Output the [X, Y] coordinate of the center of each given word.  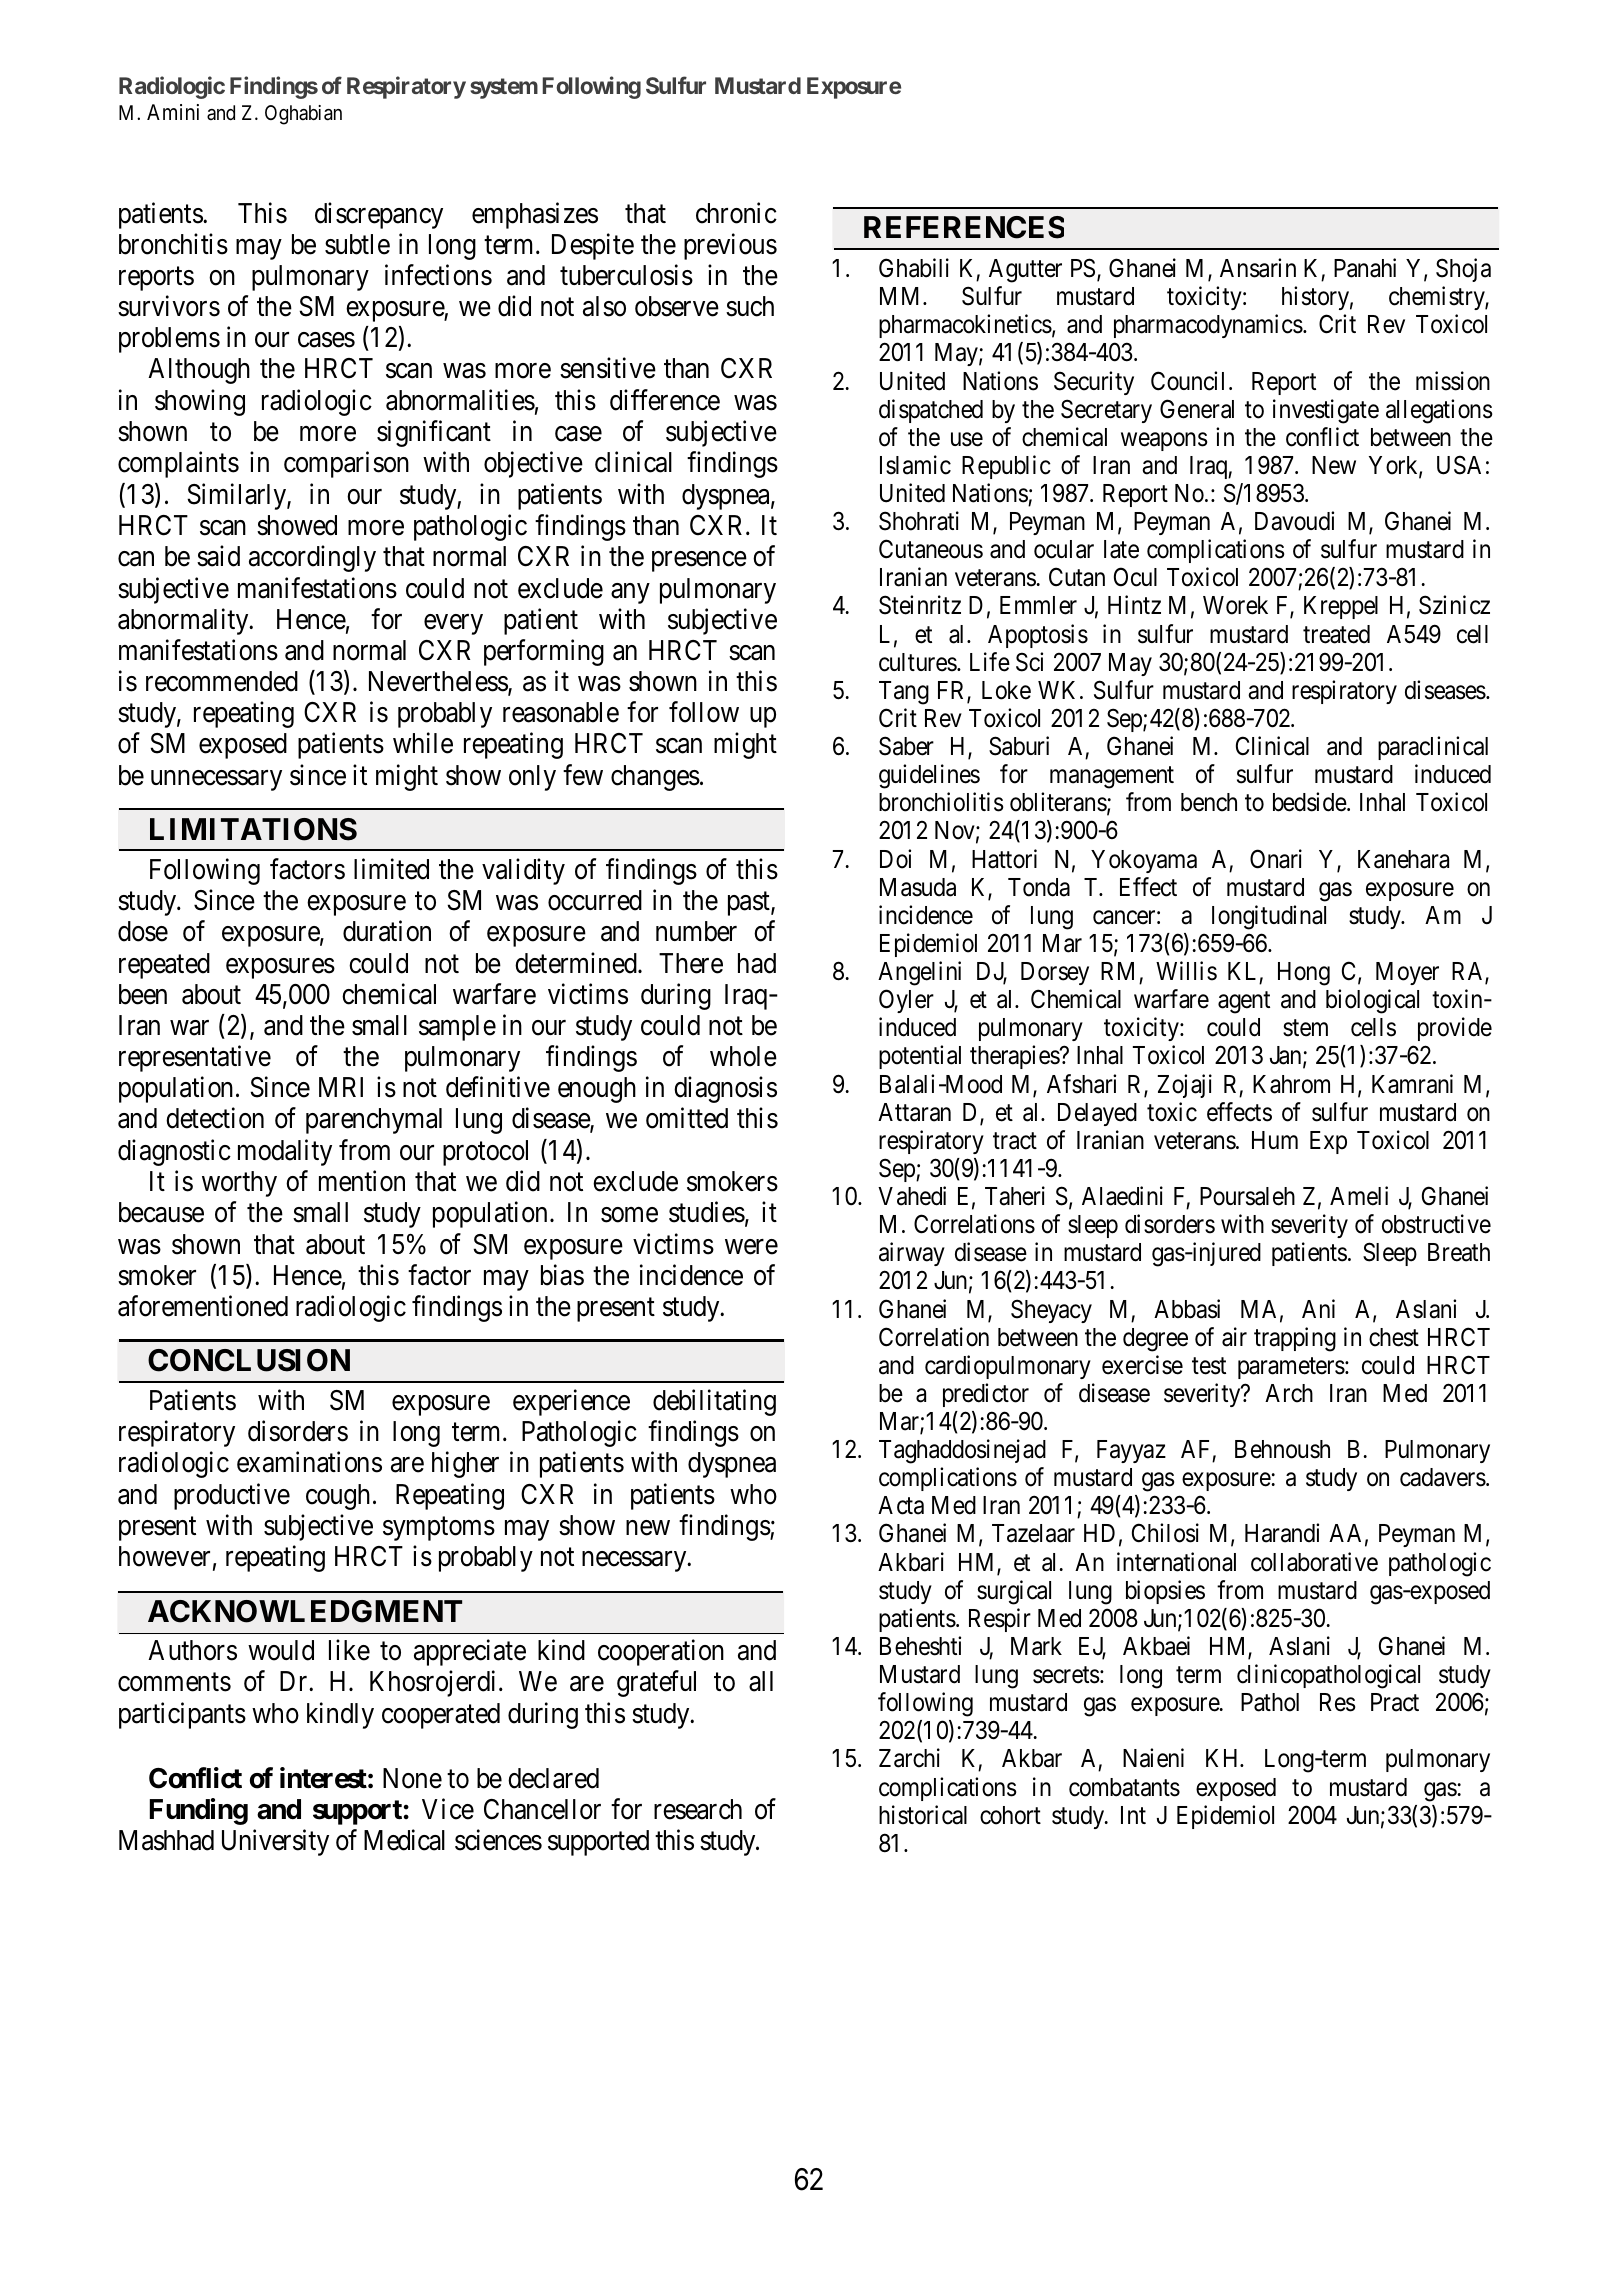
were [751, 1247]
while [423, 743]
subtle [357, 244]
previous [730, 246]
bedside [1310, 802]
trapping [1295, 1339]
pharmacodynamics [1208, 326]
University [275, 1843]
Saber [906, 746]
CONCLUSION [249, 1360]
